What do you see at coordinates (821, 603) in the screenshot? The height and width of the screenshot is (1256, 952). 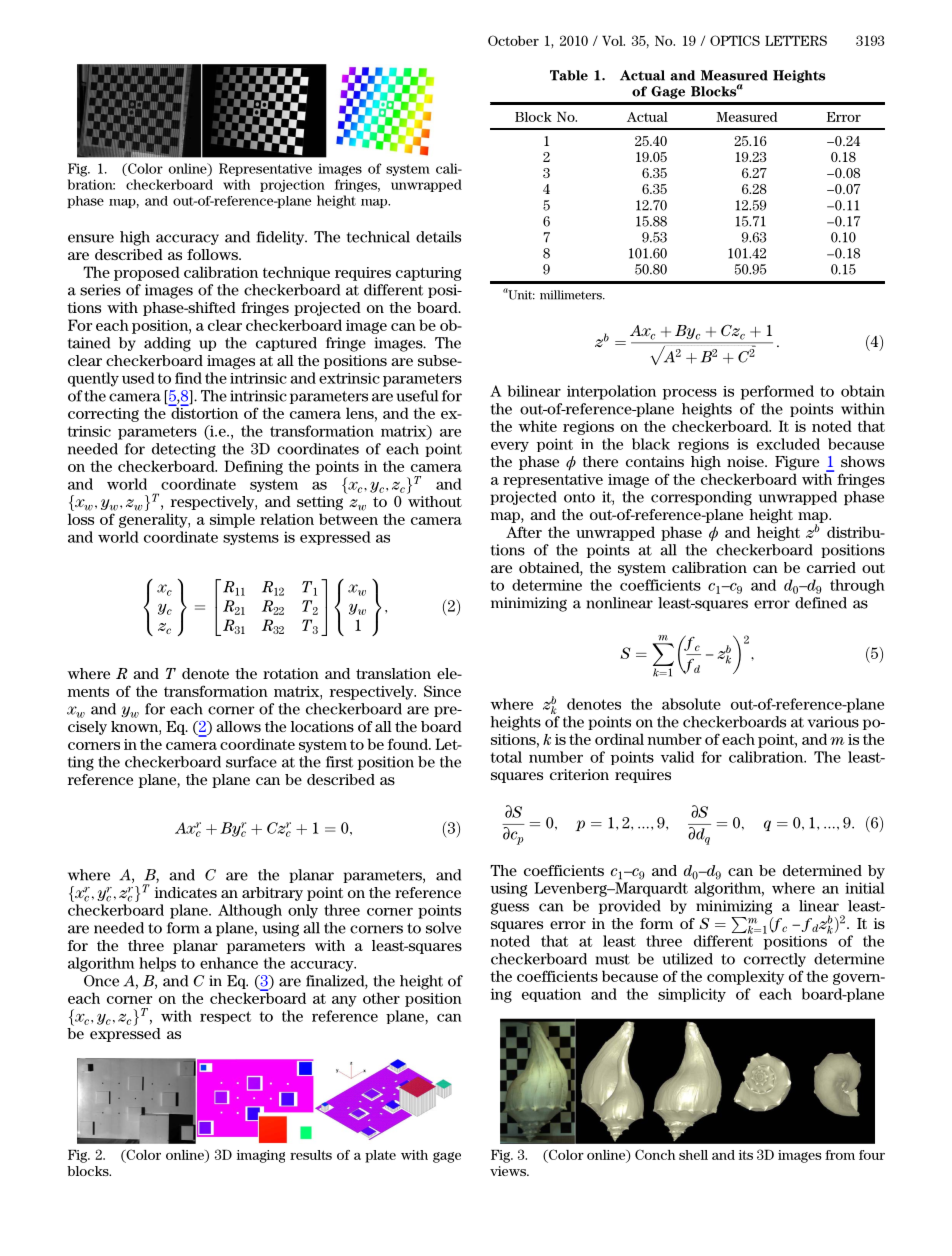 I see `defined` at bounding box center [821, 603].
